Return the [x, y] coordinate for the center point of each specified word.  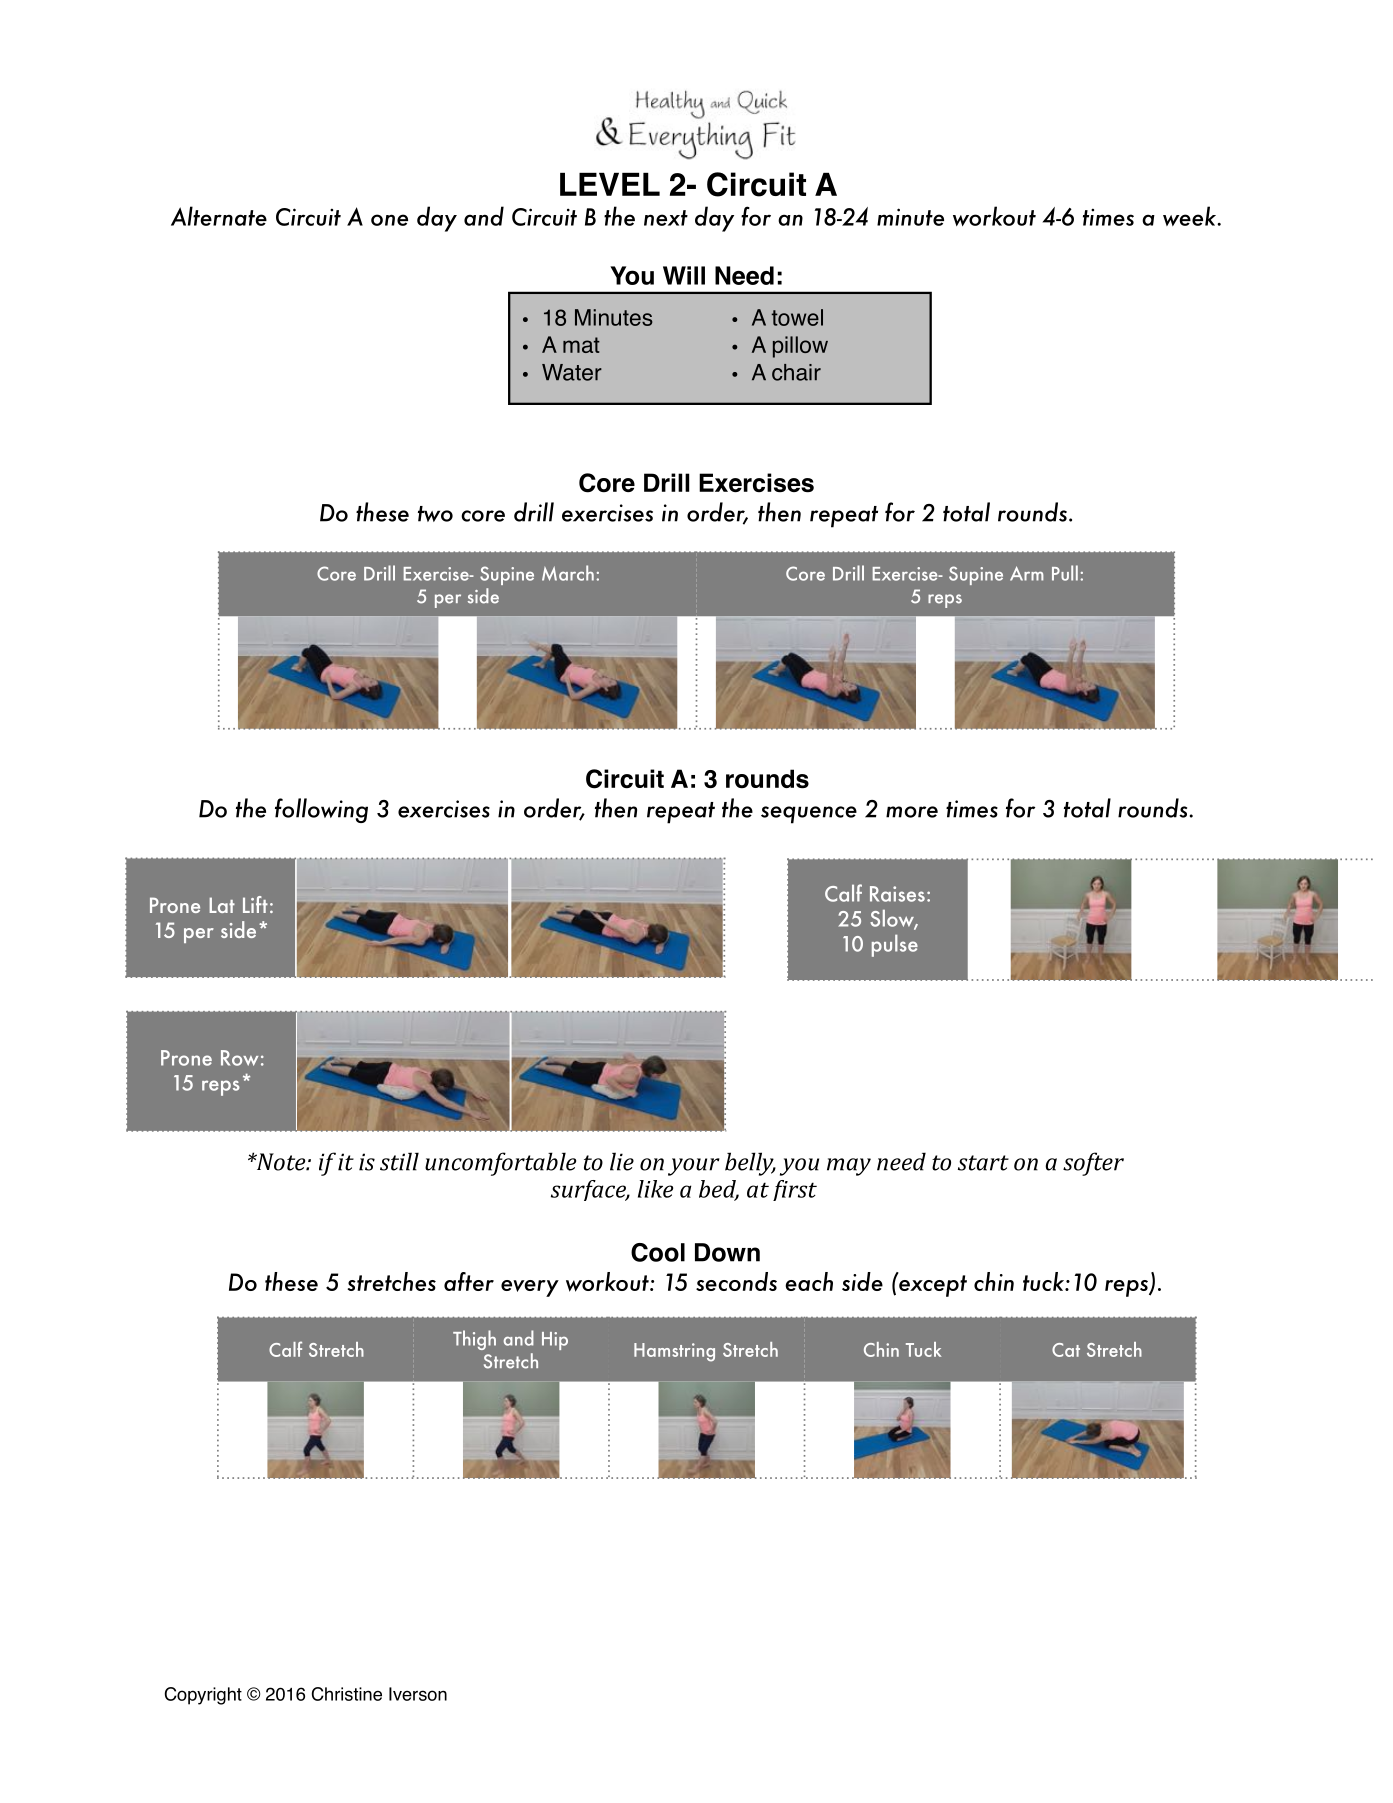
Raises [897, 894]
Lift [255, 904]
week [1191, 216]
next [666, 218]
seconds [736, 1281]
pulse [895, 945]
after [469, 1281]
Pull [1065, 573]
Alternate [219, 216]
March [568, 573]
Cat [1066, 1350]
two [435, 514]
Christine [347, 1694]
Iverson [418, 1694]
